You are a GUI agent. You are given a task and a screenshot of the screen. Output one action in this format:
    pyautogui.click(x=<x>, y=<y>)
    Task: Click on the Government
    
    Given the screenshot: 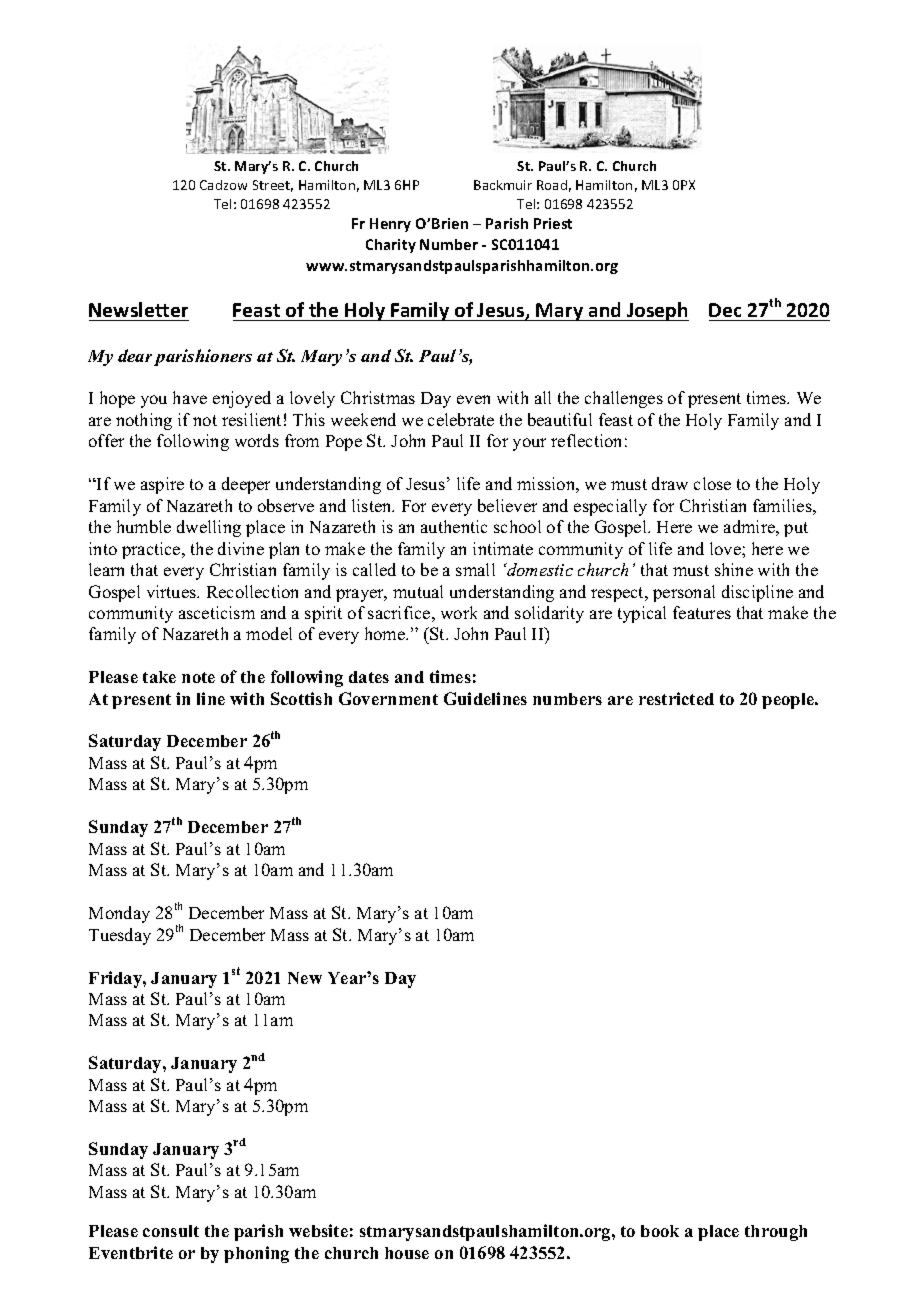 What is the action you would take?
    pyautogui.click(x=388, y=698)
